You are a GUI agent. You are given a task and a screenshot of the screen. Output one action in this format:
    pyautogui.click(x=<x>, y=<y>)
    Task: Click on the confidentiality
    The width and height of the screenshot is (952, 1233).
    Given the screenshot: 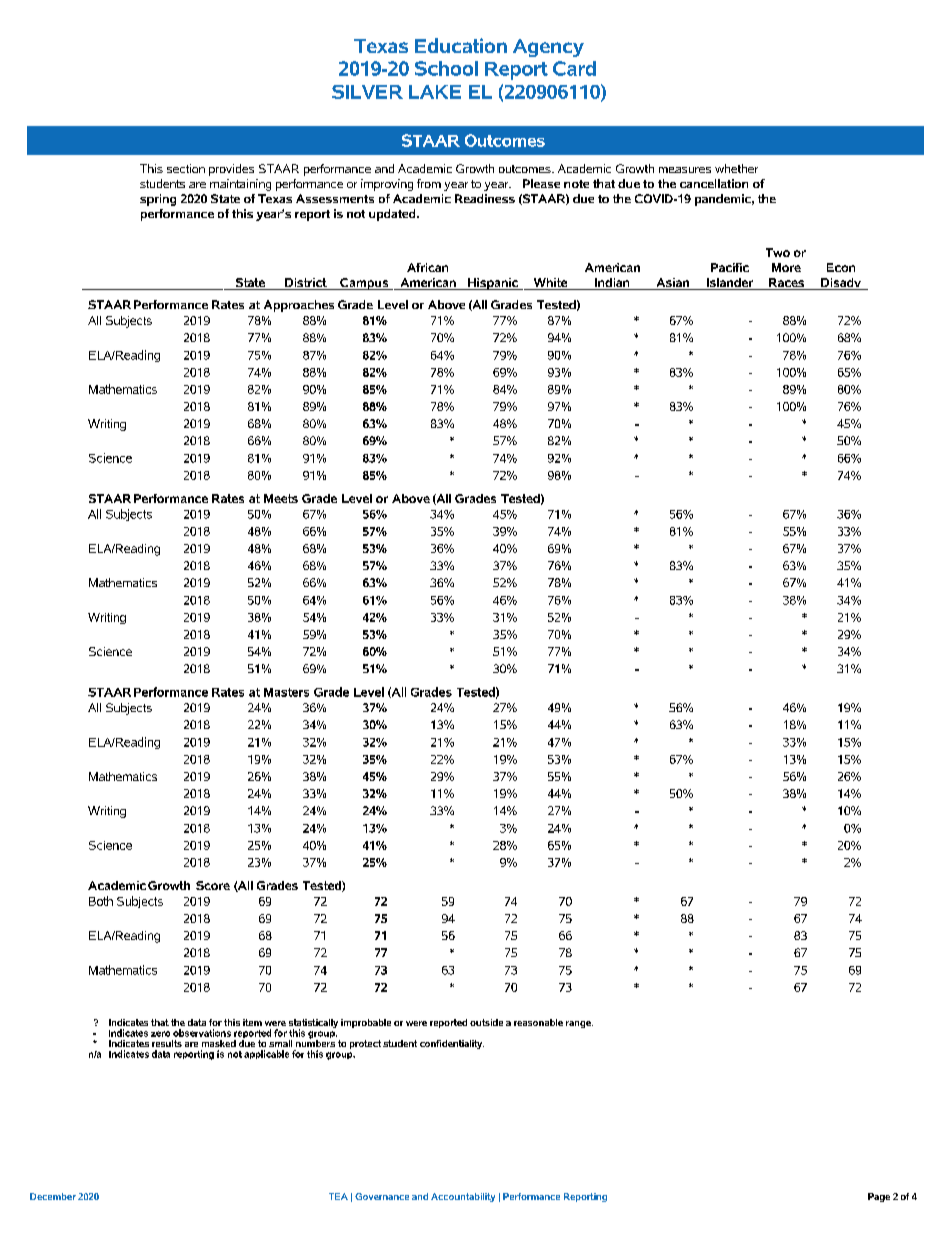 What is the action you would take?
    pyautogui.click(x=452, y=1044)
